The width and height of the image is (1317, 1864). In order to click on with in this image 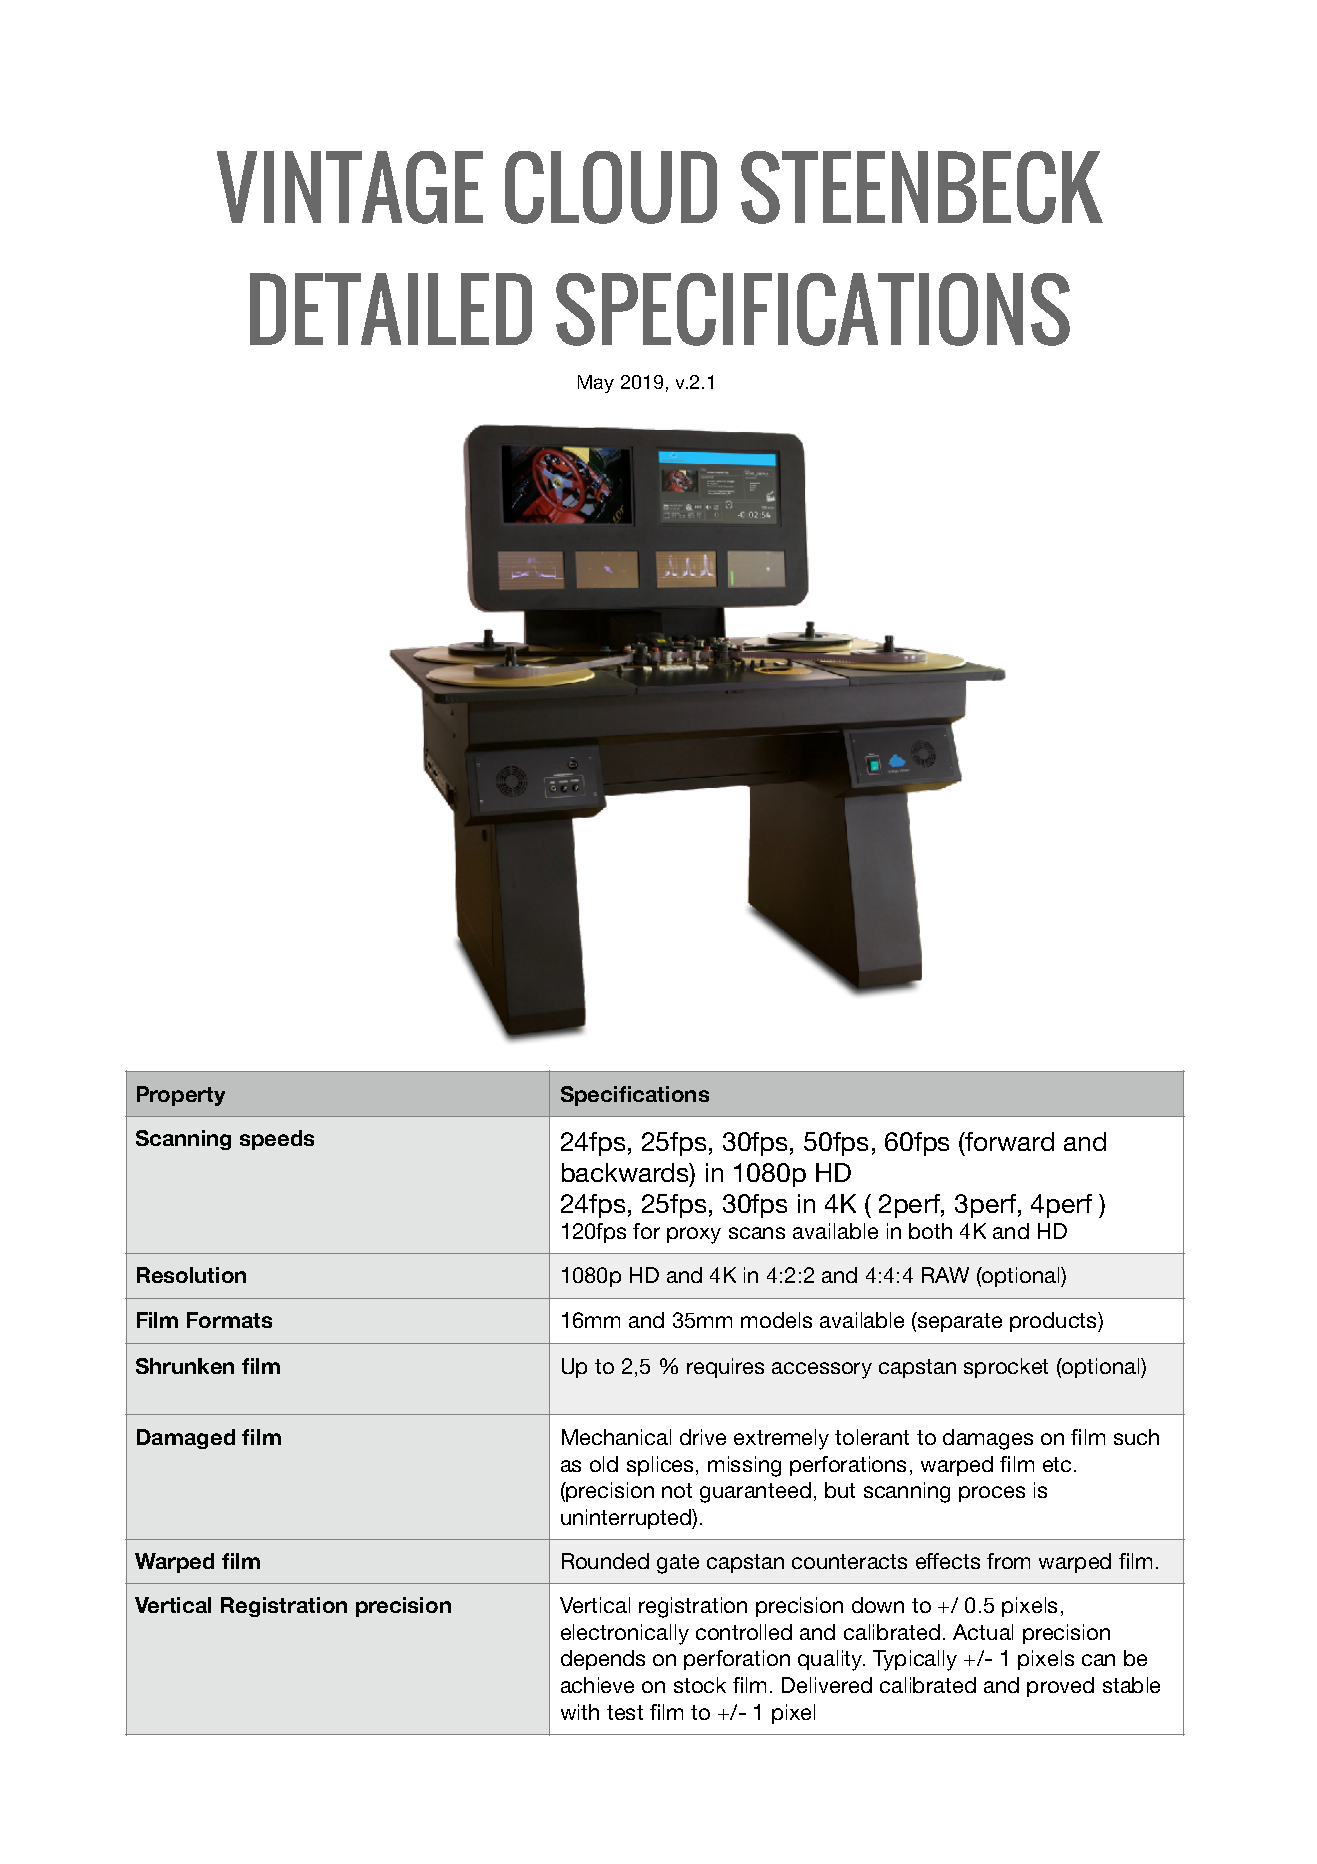, I will do `click(580, 1712)`.
